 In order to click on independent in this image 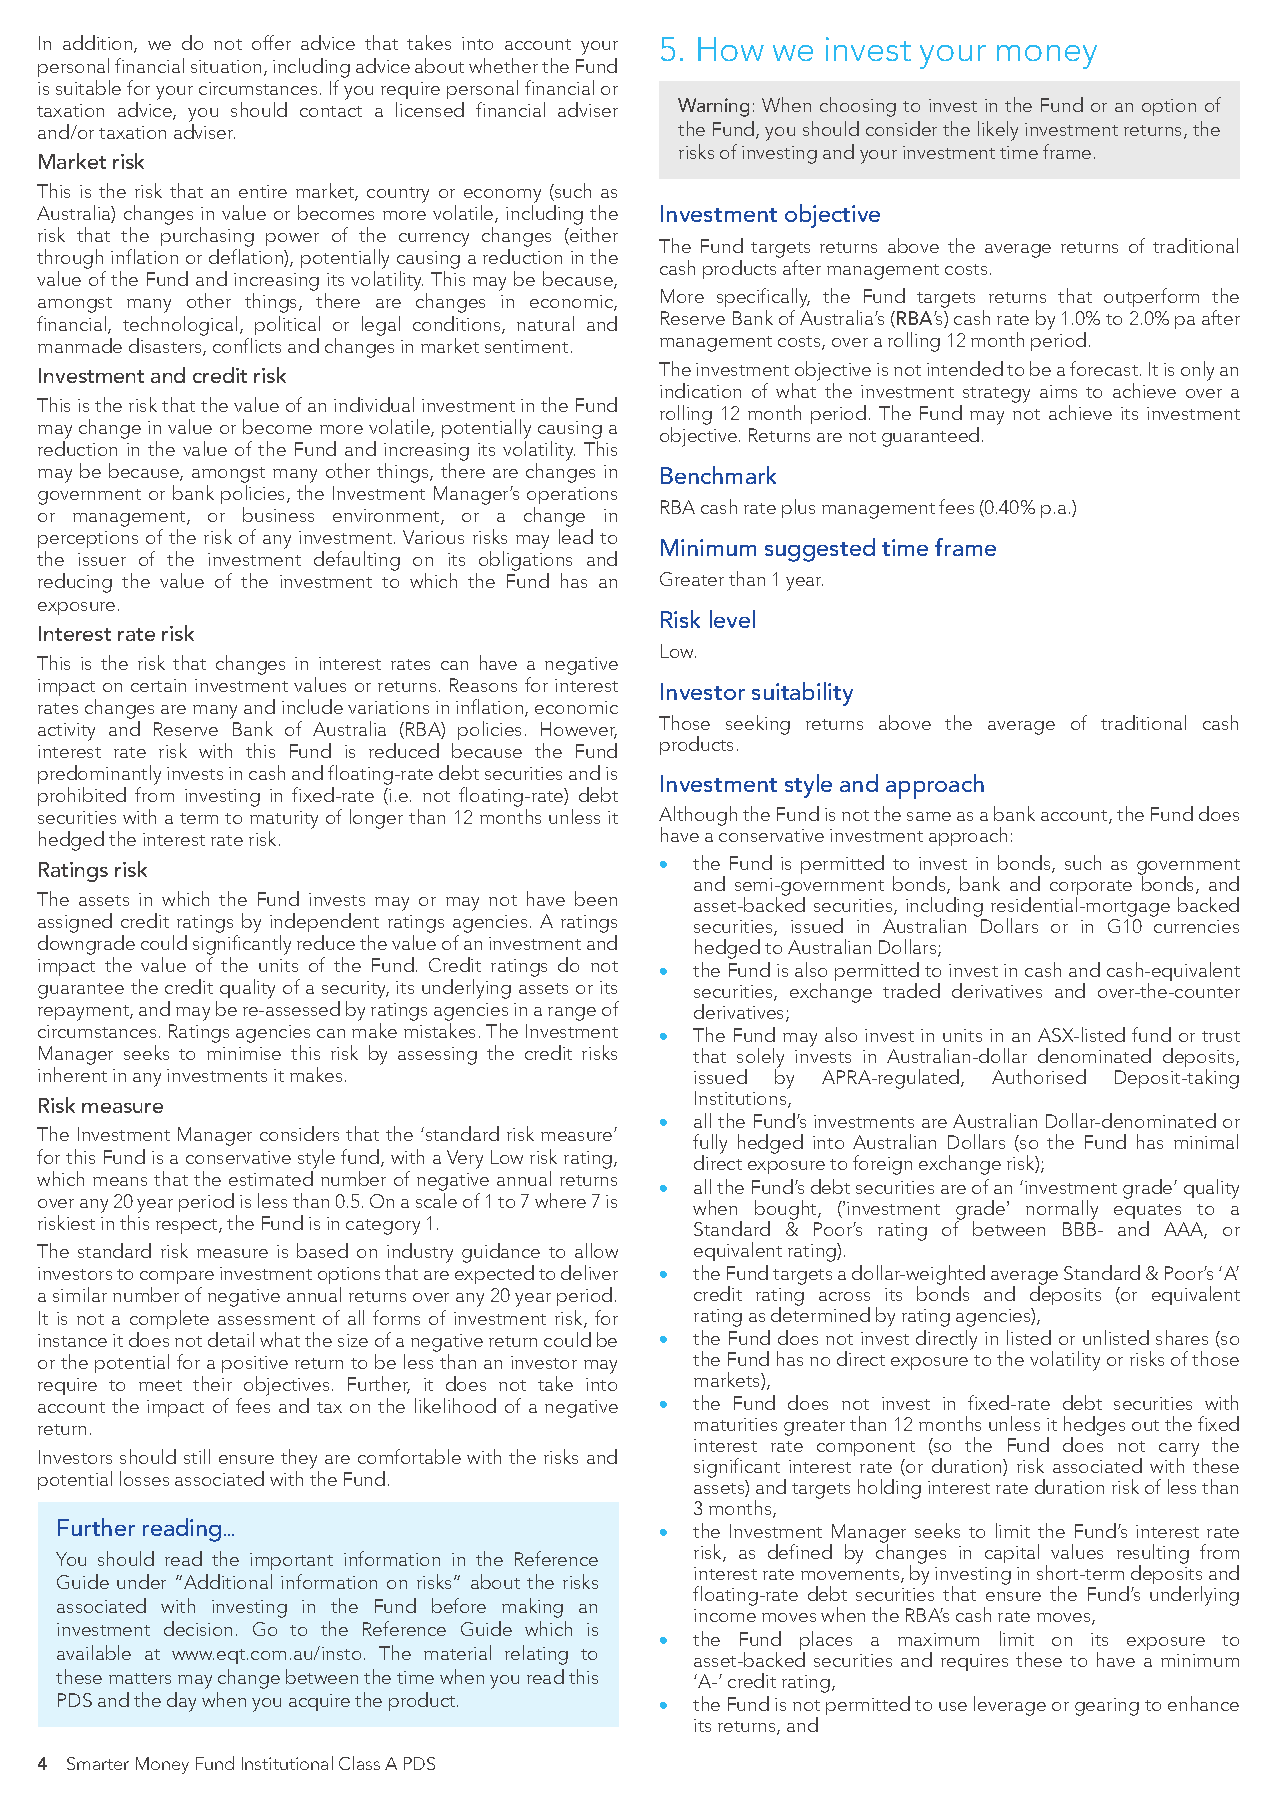, I will do `click(324, 922)`.
